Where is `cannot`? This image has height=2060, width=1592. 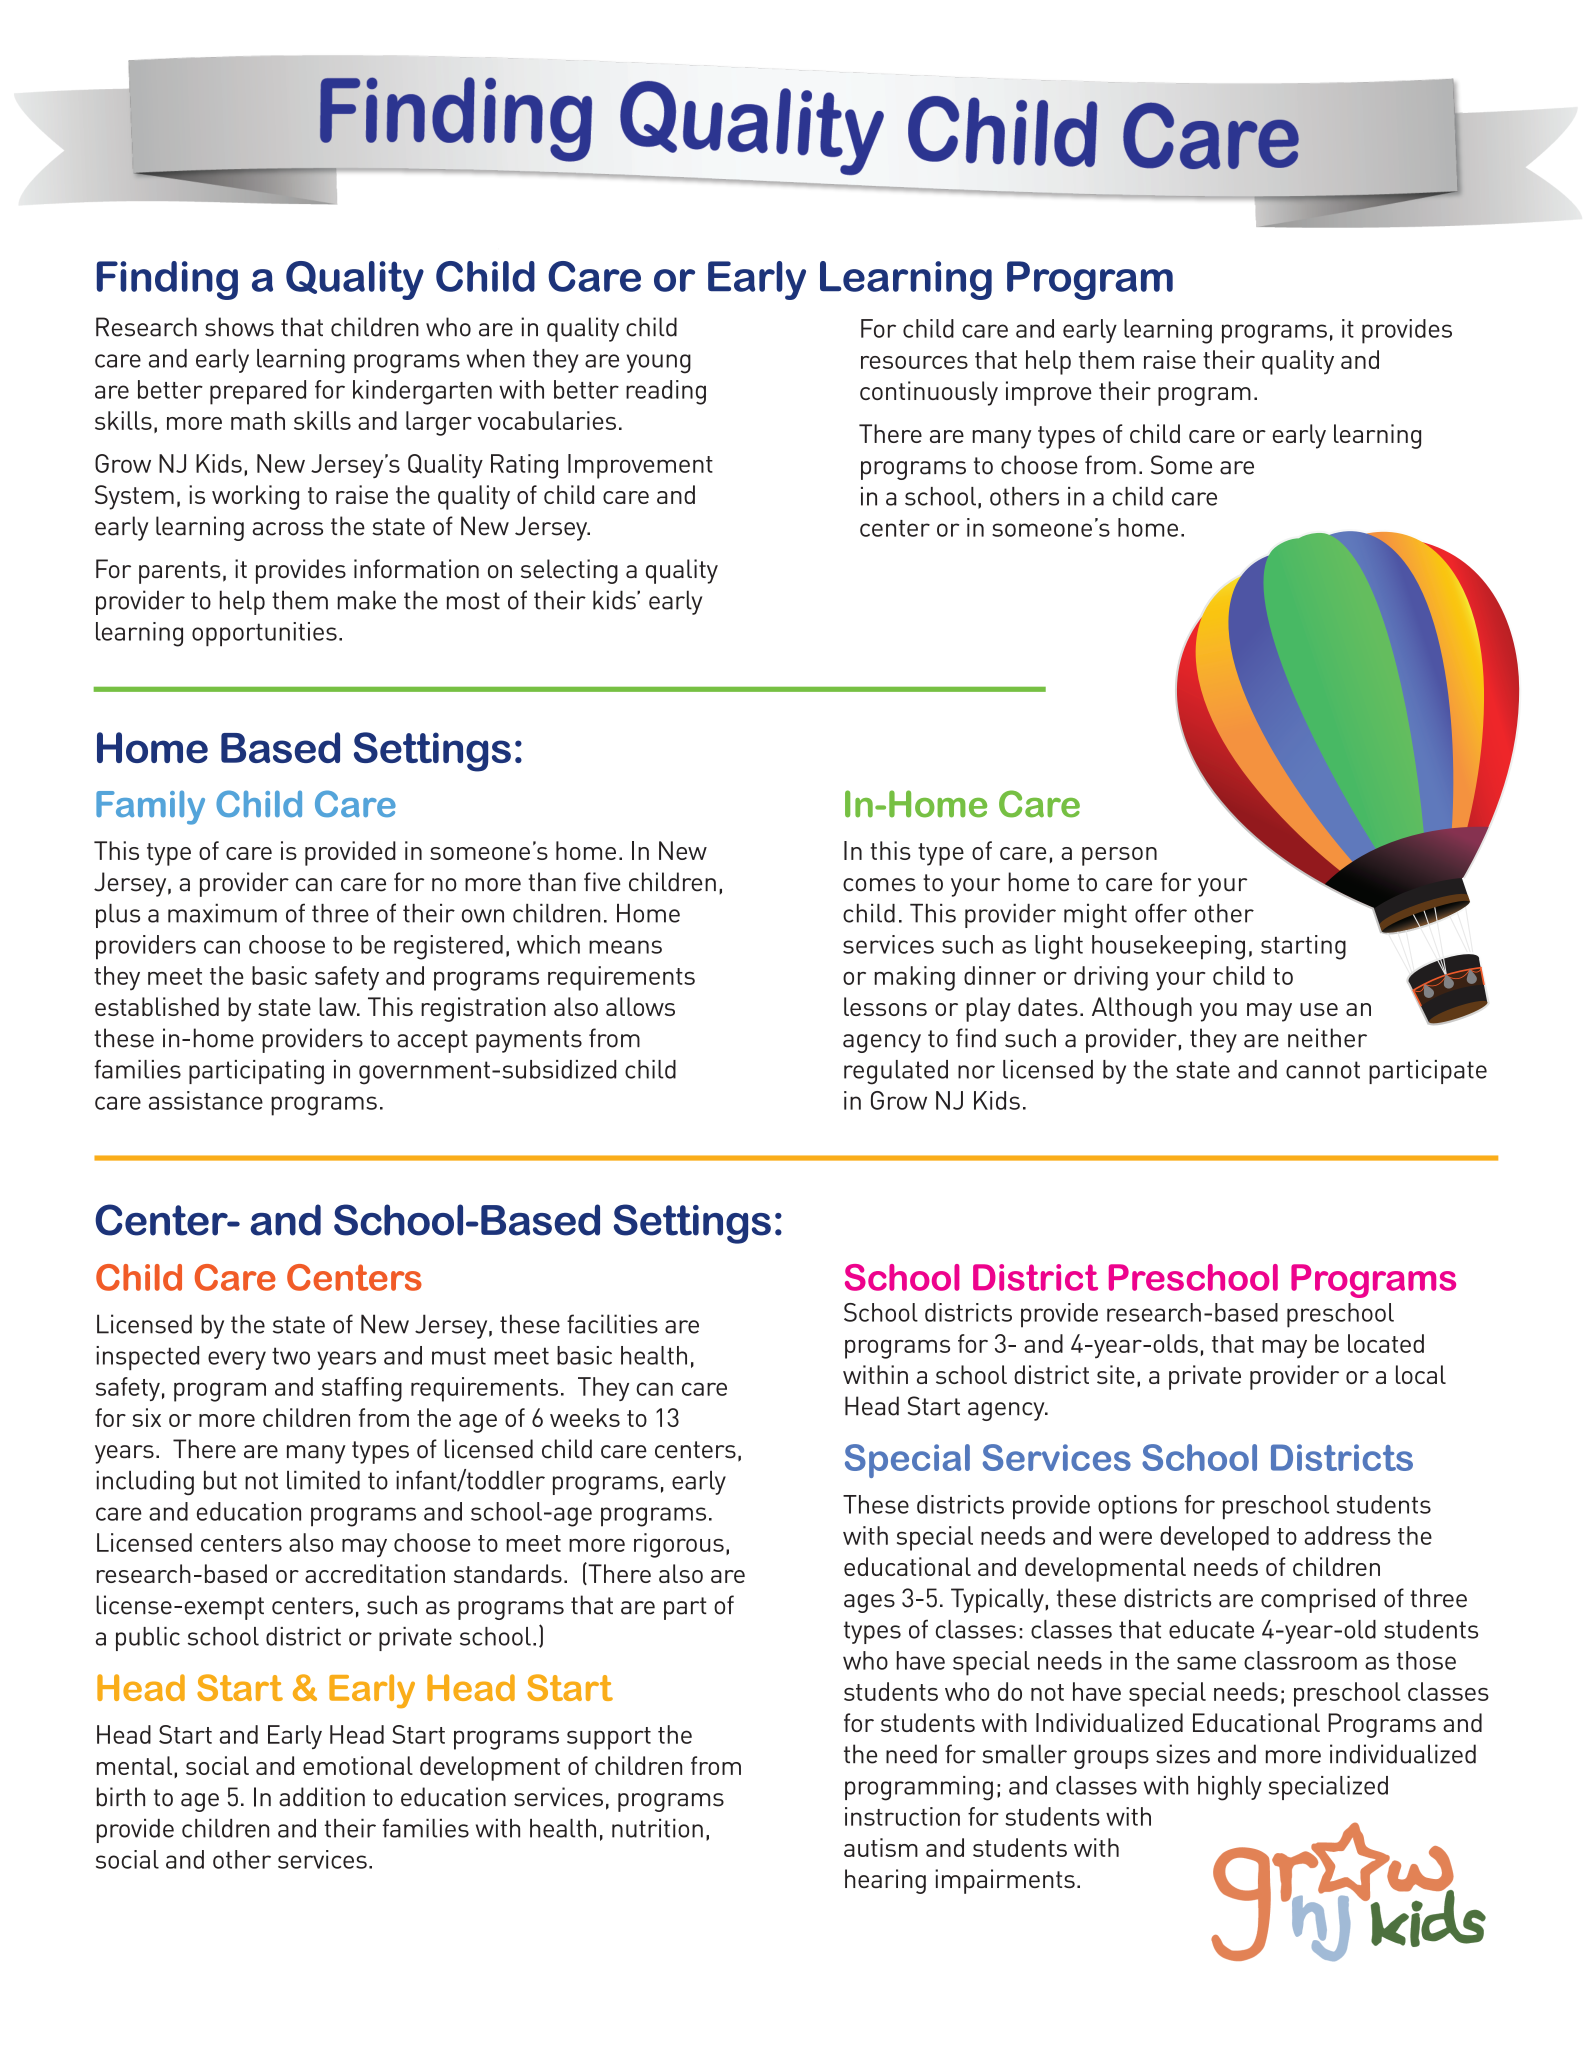 cannot is located at coordinates (1323, 1070).
